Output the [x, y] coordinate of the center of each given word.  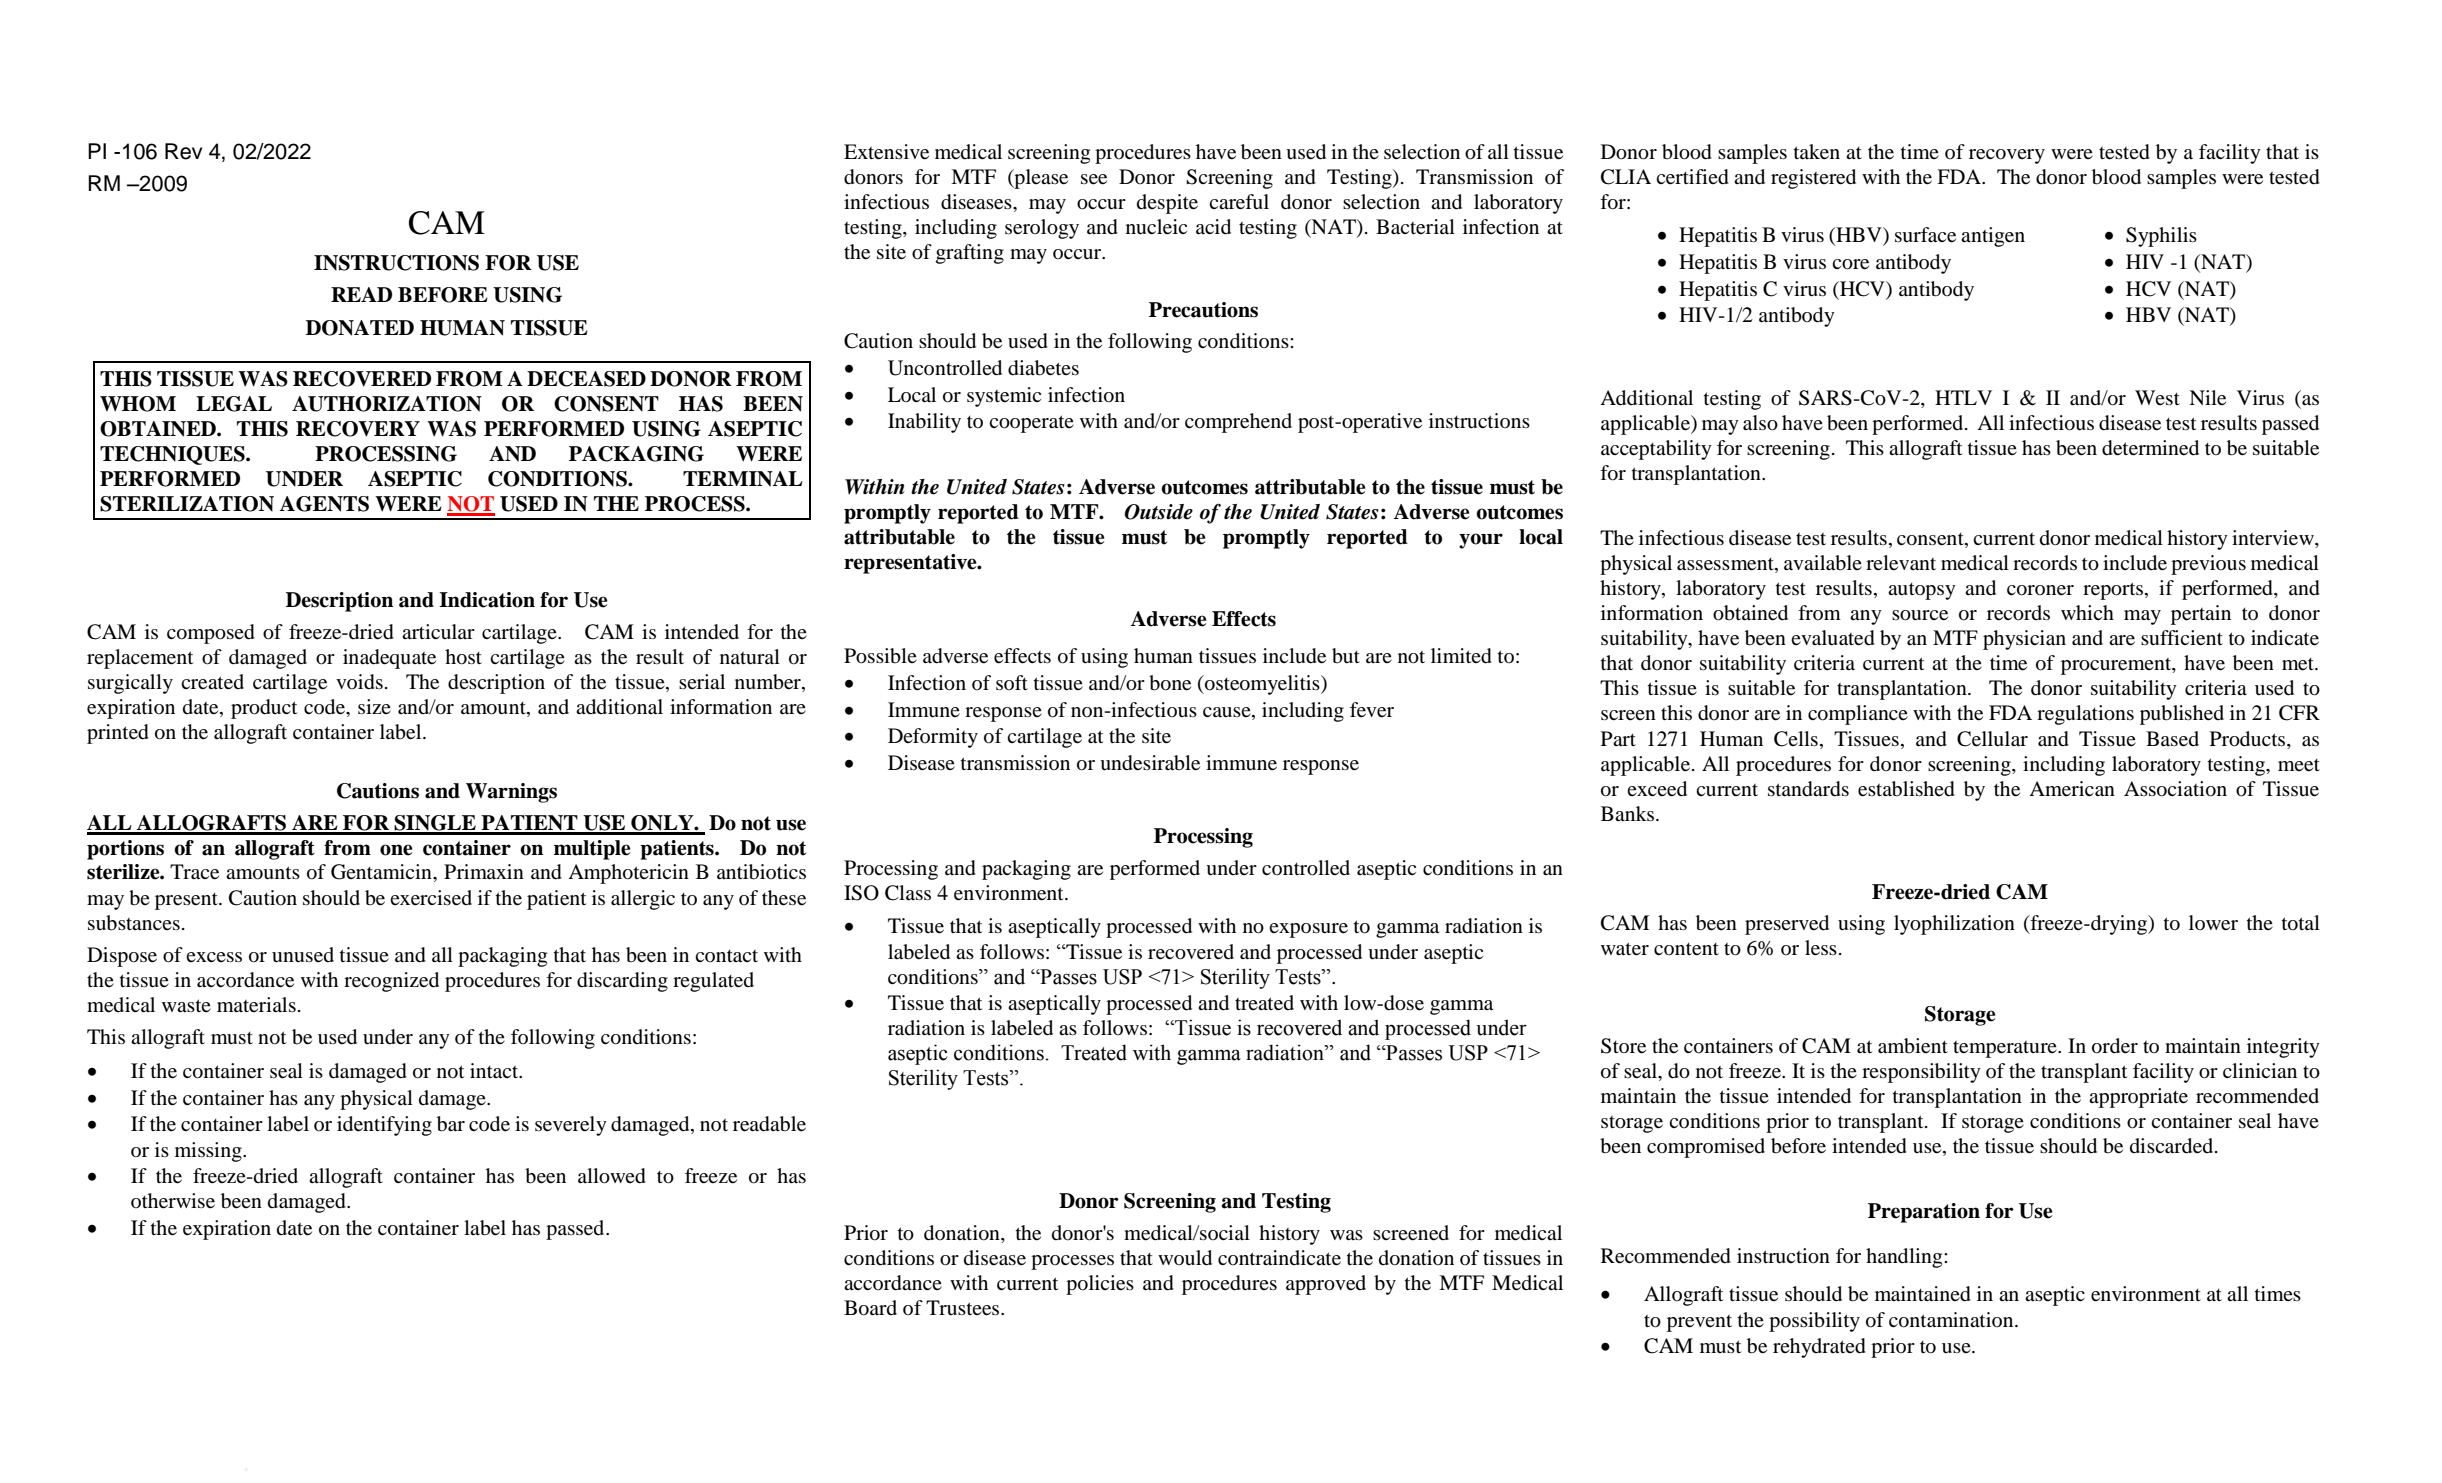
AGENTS [324, 504]
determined [2150, 448]
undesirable [1150, 763]
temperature [2006, 1049]
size [374, 706]
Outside [1159, 512]
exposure [1308, 930]
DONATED [360, 328]
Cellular [1992, 739]
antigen [1993, 237]
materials [256, 1005]
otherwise [173, 1201]
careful [1239, 202]
